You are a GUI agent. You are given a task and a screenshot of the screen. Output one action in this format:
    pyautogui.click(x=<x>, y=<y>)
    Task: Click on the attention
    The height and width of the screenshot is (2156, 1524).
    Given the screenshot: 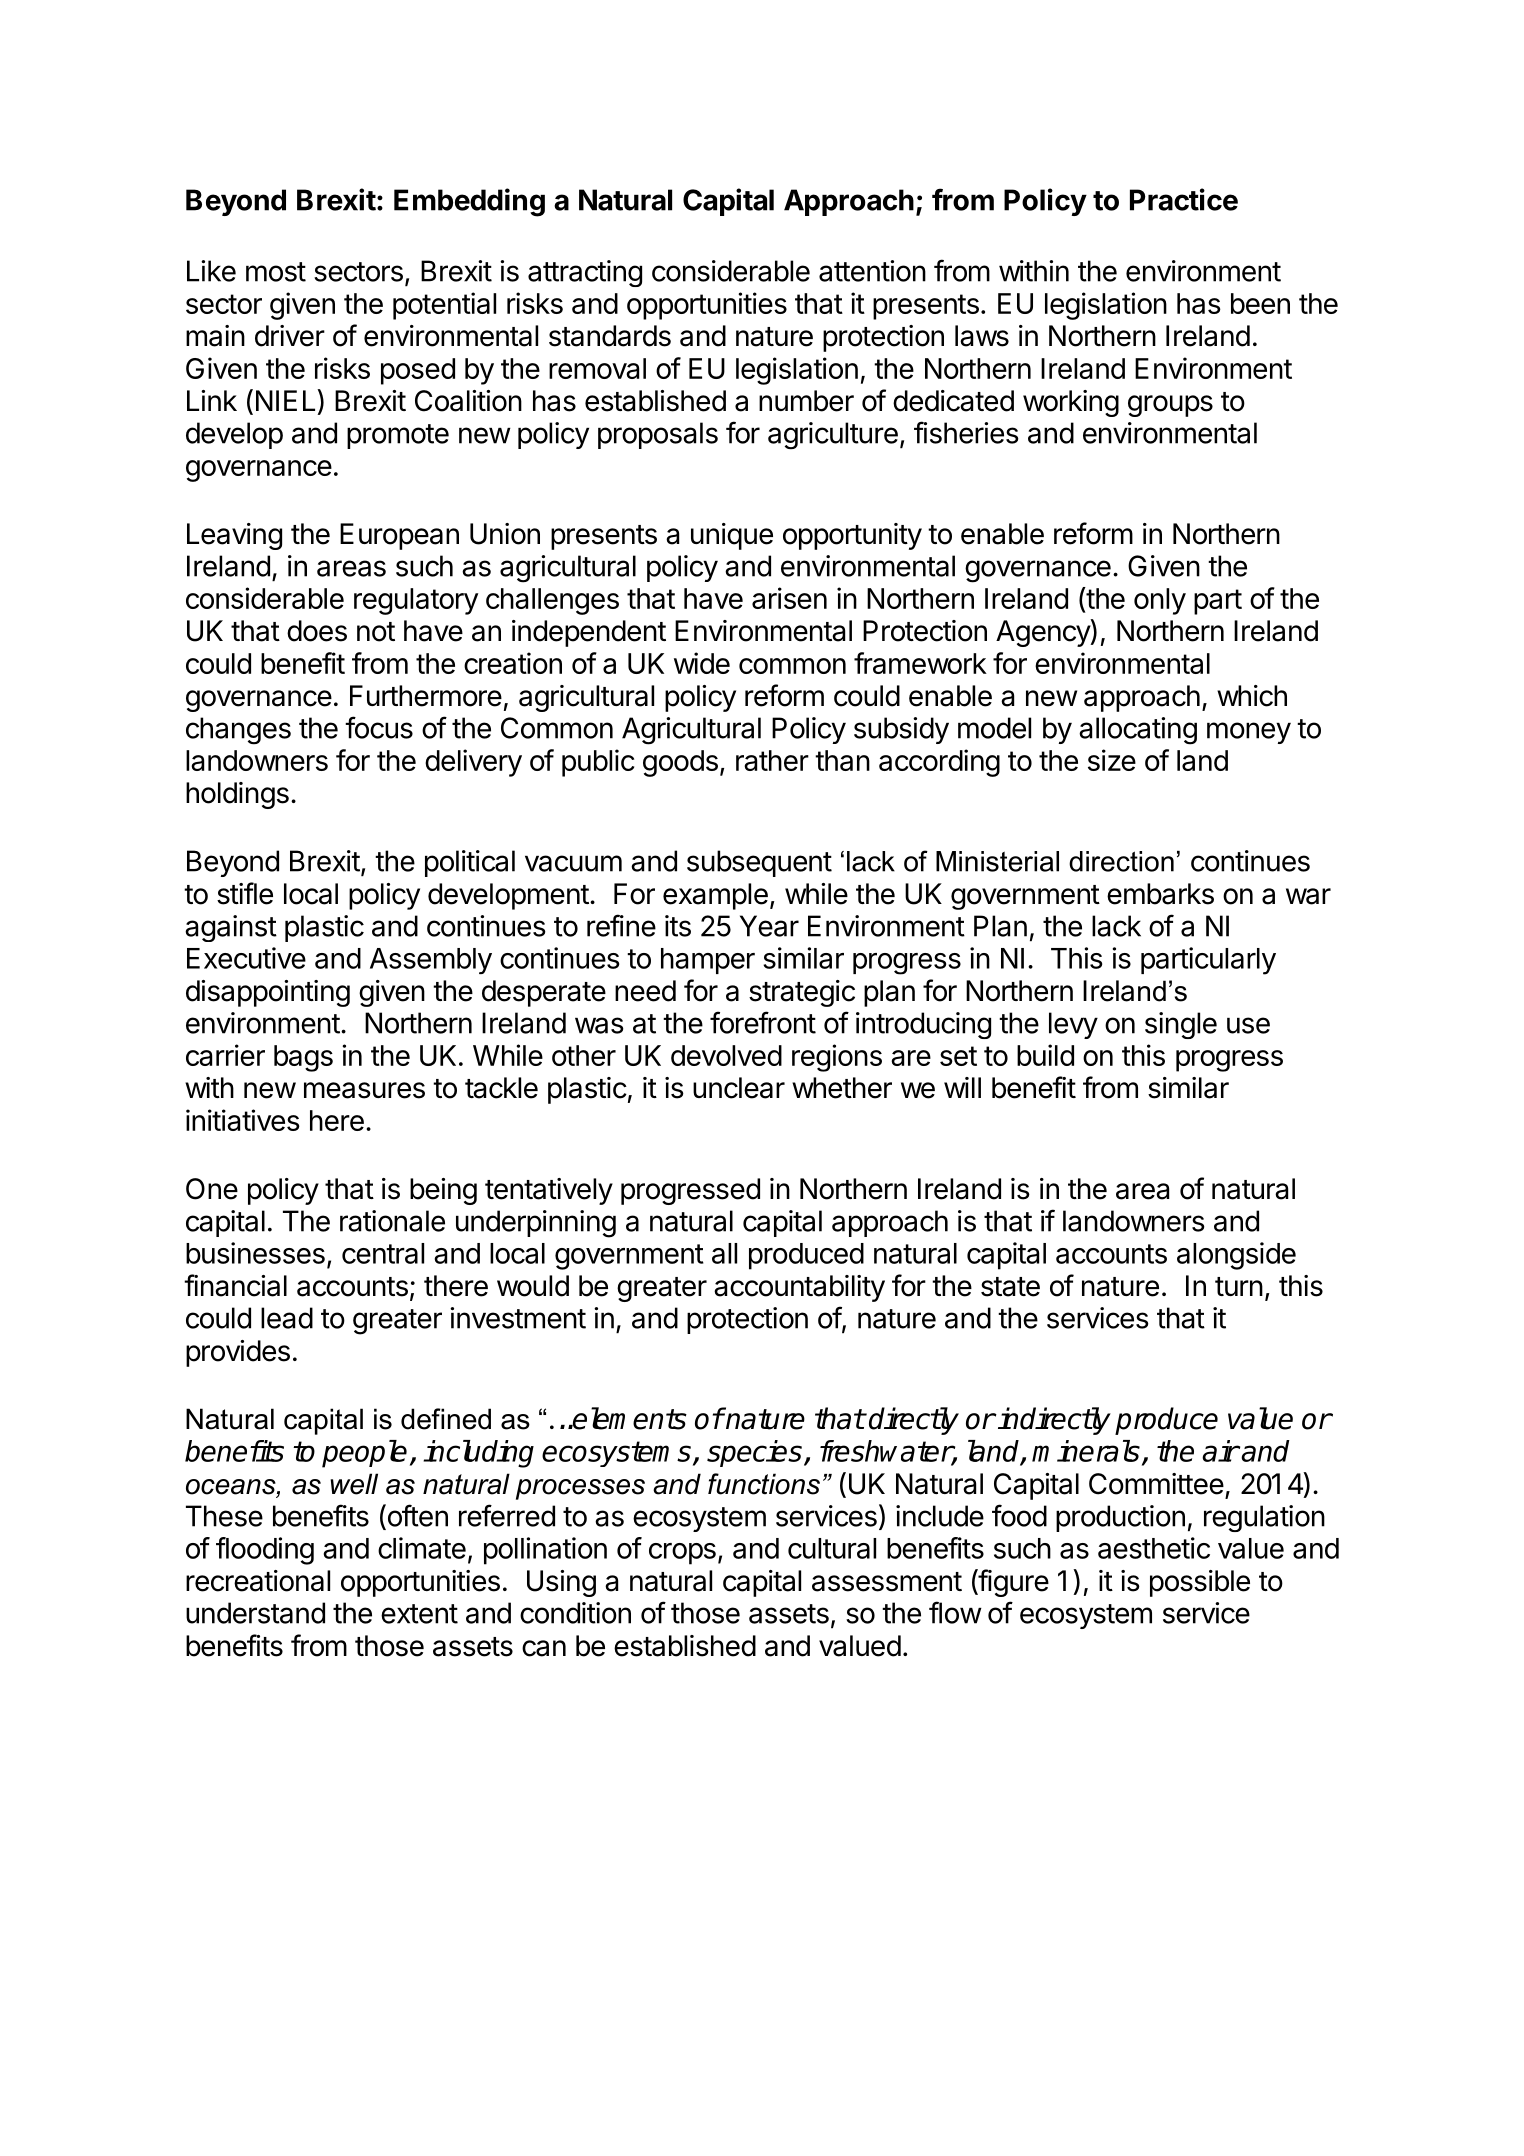 What is the action you would take?
    pyautogui.click(x=872, y=271)
